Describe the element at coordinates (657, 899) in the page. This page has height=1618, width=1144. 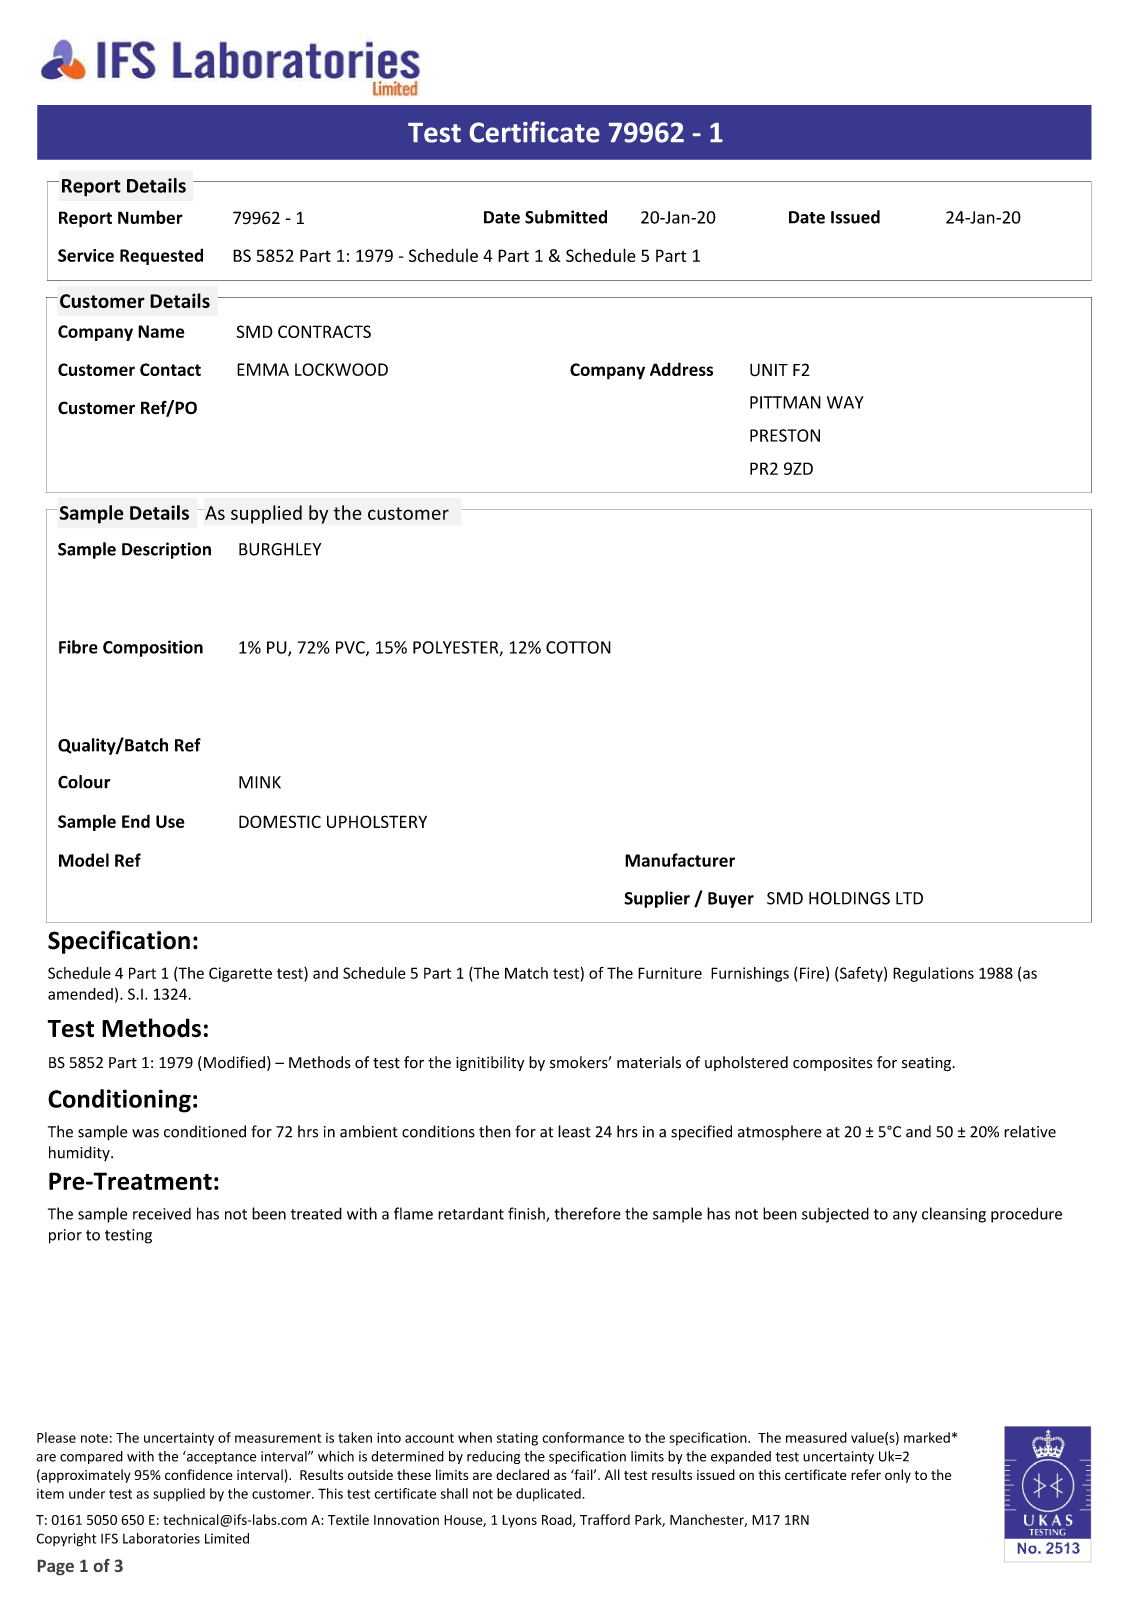
I see `Supplier` at that location.
